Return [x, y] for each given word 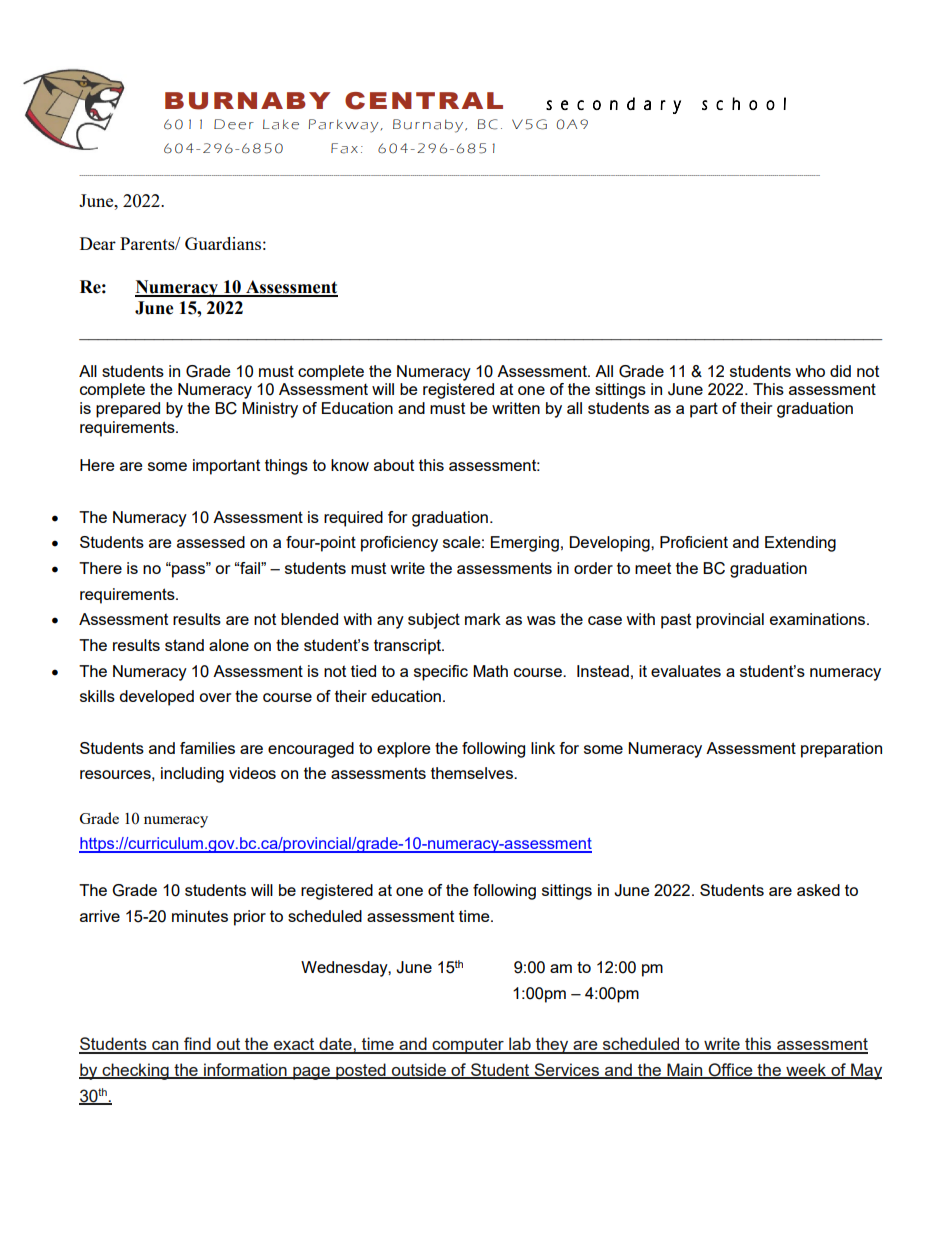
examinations [819, 619]
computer [468, 1046]
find [197, 1045]
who [810, 371]
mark [483, 619]
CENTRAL [424, 101]
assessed [211, 542]
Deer [234, 124]
